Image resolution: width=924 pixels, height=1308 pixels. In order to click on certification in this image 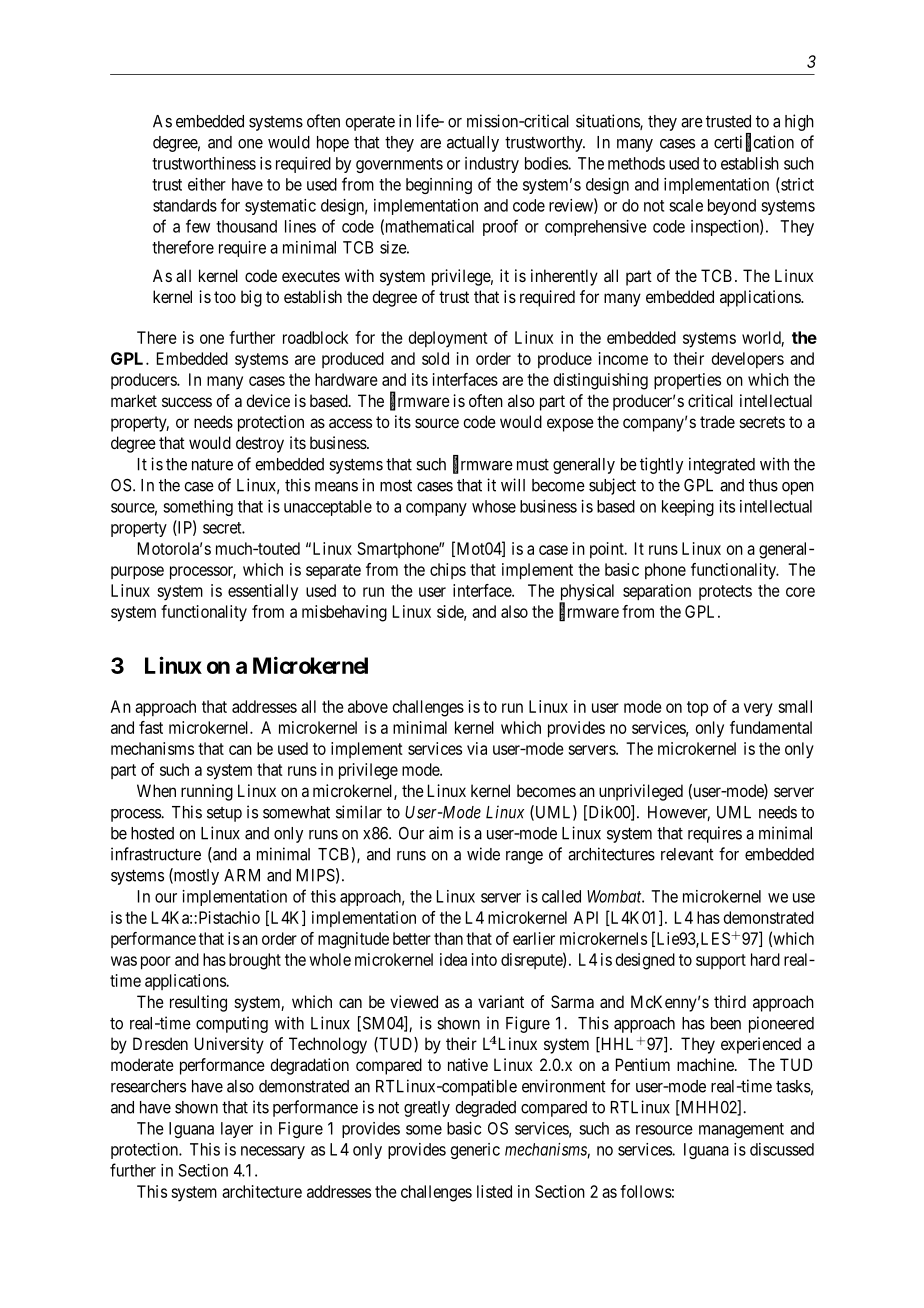, I will do `click(754, 142)`.
